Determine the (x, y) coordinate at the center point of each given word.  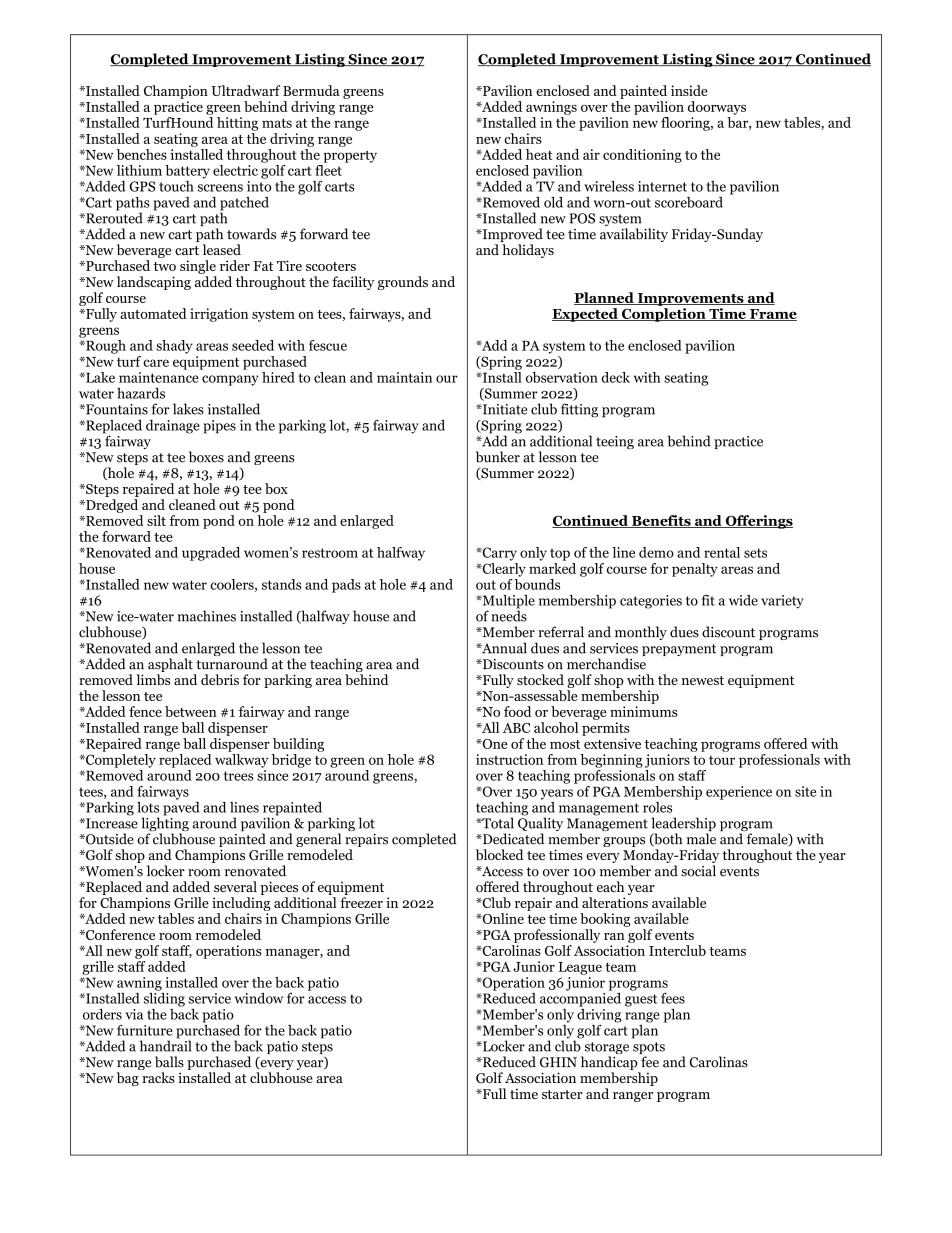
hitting (237, 124)
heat (539, 154)
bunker (498, 457)
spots (649, 1049)
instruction (509, 759)
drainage (173, 427)
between (191, 711)
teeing (615, 442)
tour (722, 760)
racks (158, 1077)
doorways (717, 108)
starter (562, 1094)
